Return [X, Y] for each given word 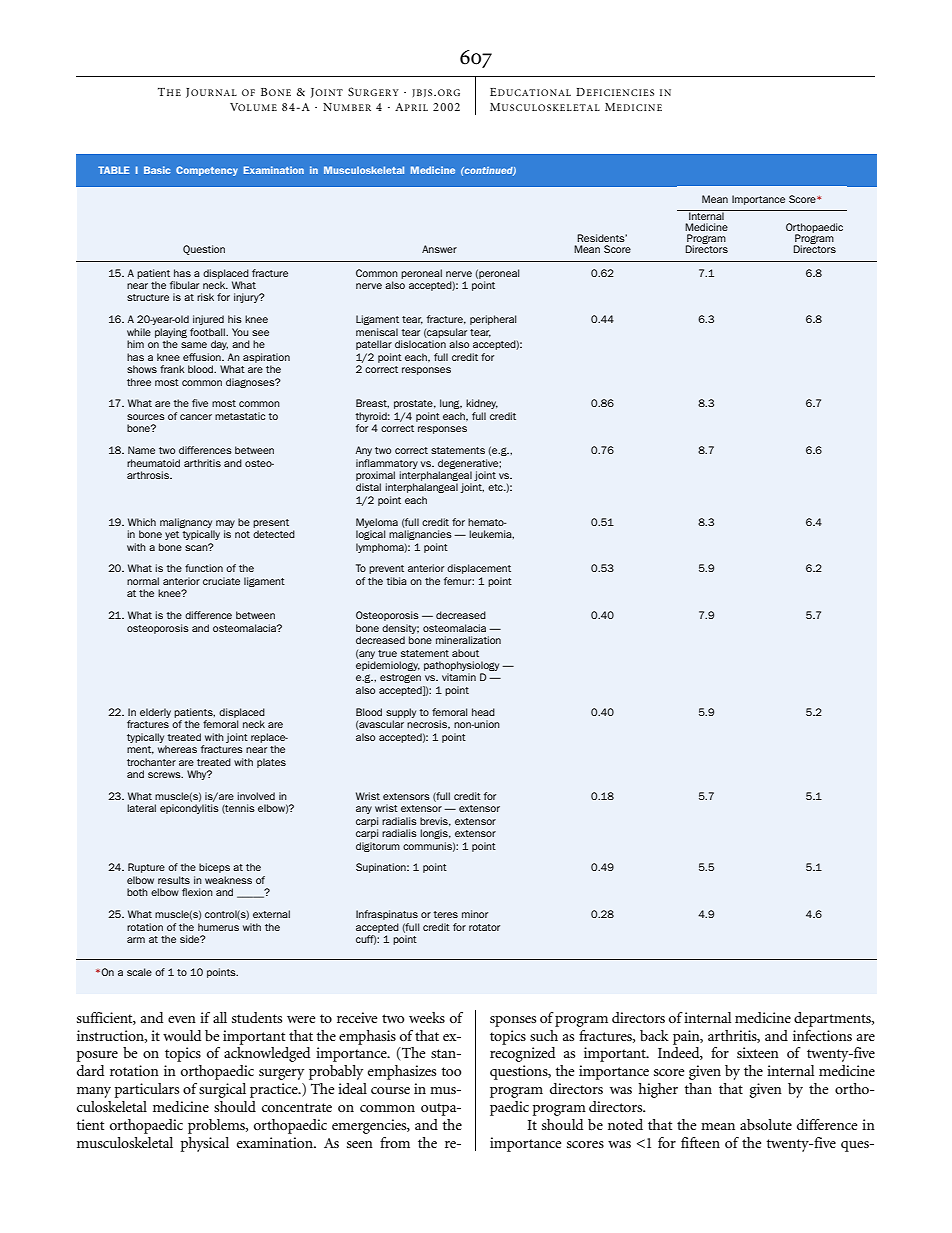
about [465, 653]
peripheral [493, 320]
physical [205, 1144]
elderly [155, 713]
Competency [207, 171]
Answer [439, 249]
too [451, 1071]
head [483, 712]
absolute [766, 1124]
